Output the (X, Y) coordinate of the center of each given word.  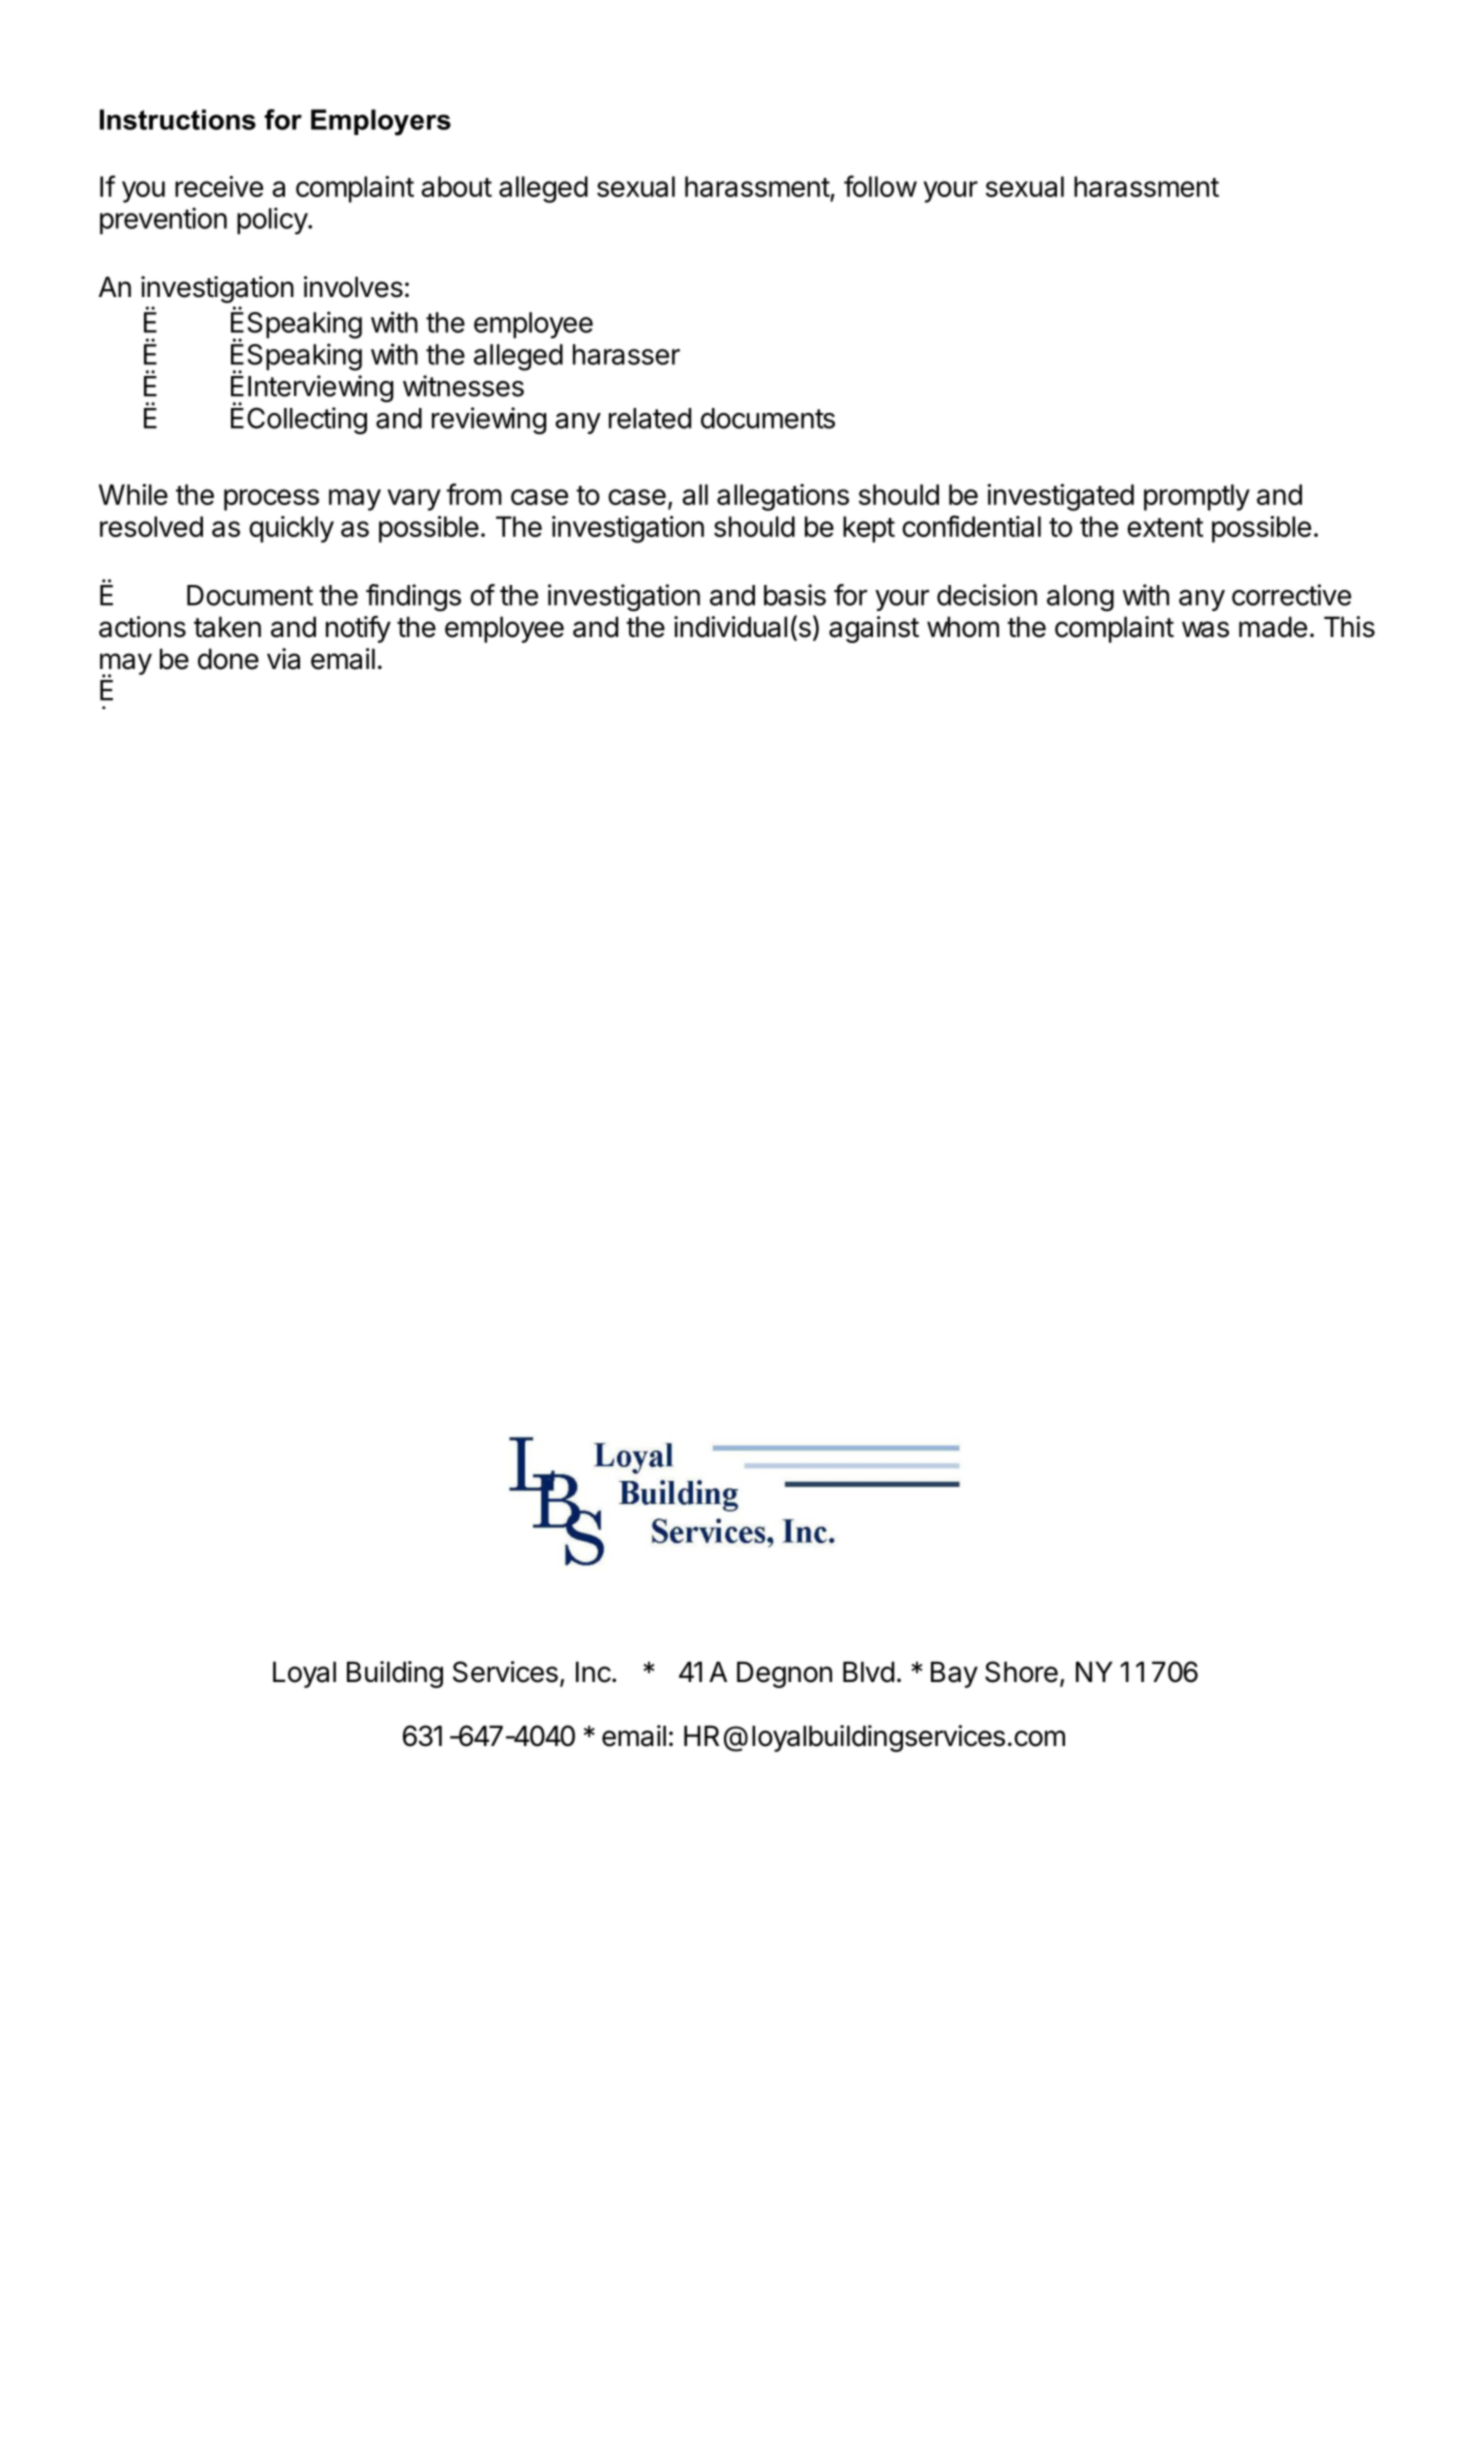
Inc (593, 1672)
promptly (1197, 497)
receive (219, 186)
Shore (1021, 1672)
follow (880, 186)
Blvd (868, 1672)
